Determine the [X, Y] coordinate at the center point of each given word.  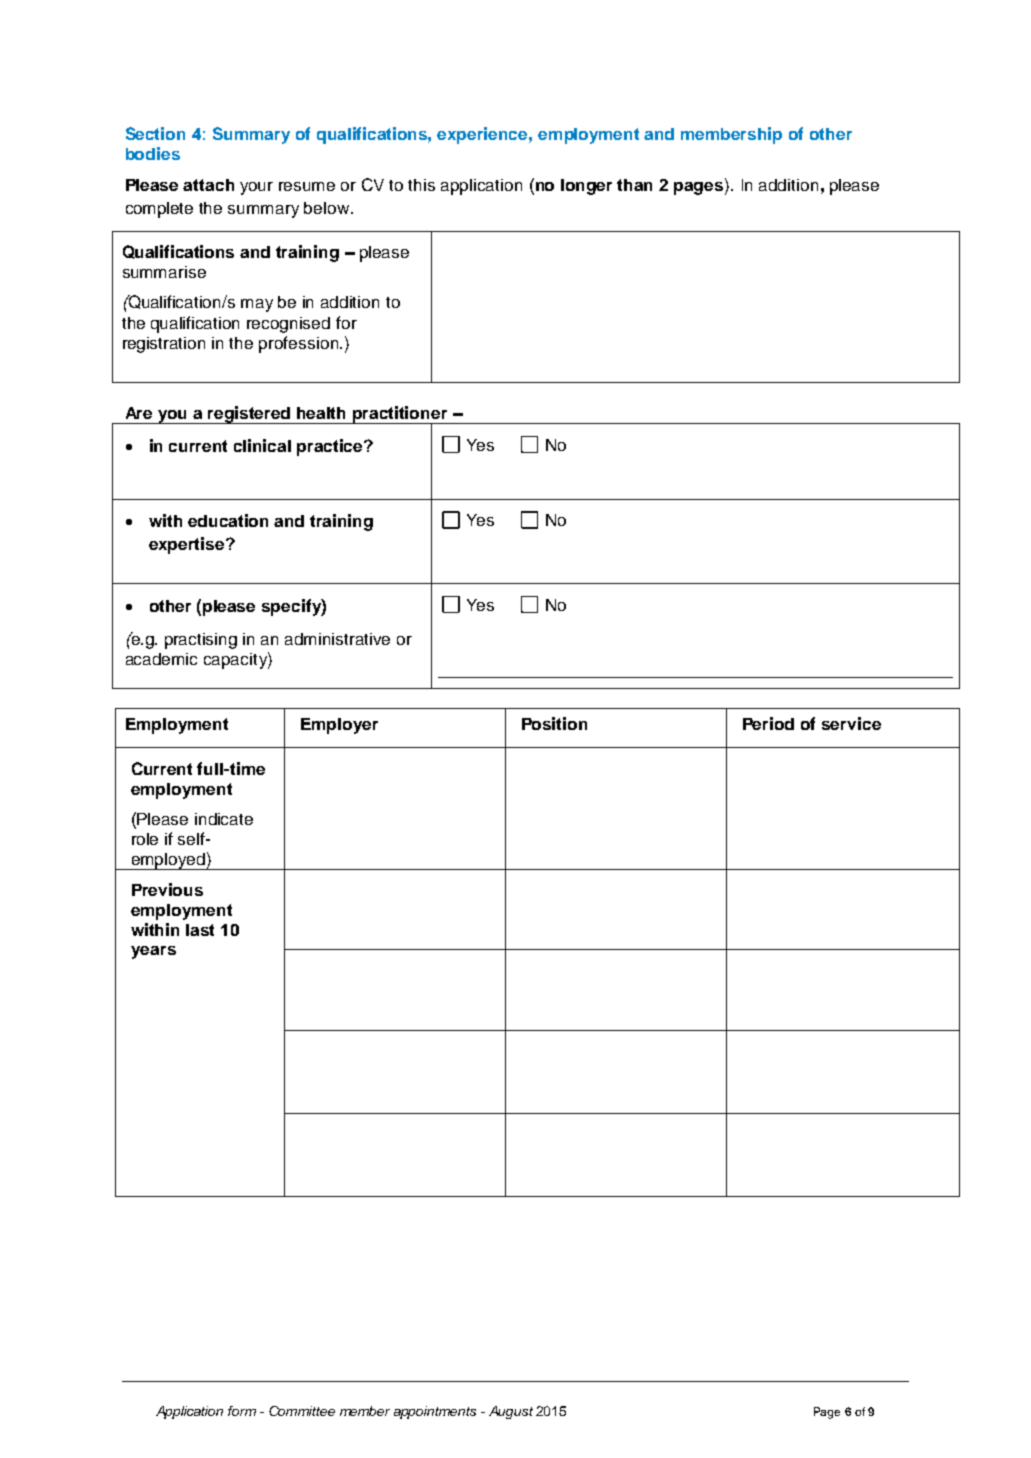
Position [554, 723]
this [421, 185]
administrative [337, 639]
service [851, 723]
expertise [188, 545]
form [242, 1411]
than [634, 185]
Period [768, 723]
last [200, 930]
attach [208, 185]
